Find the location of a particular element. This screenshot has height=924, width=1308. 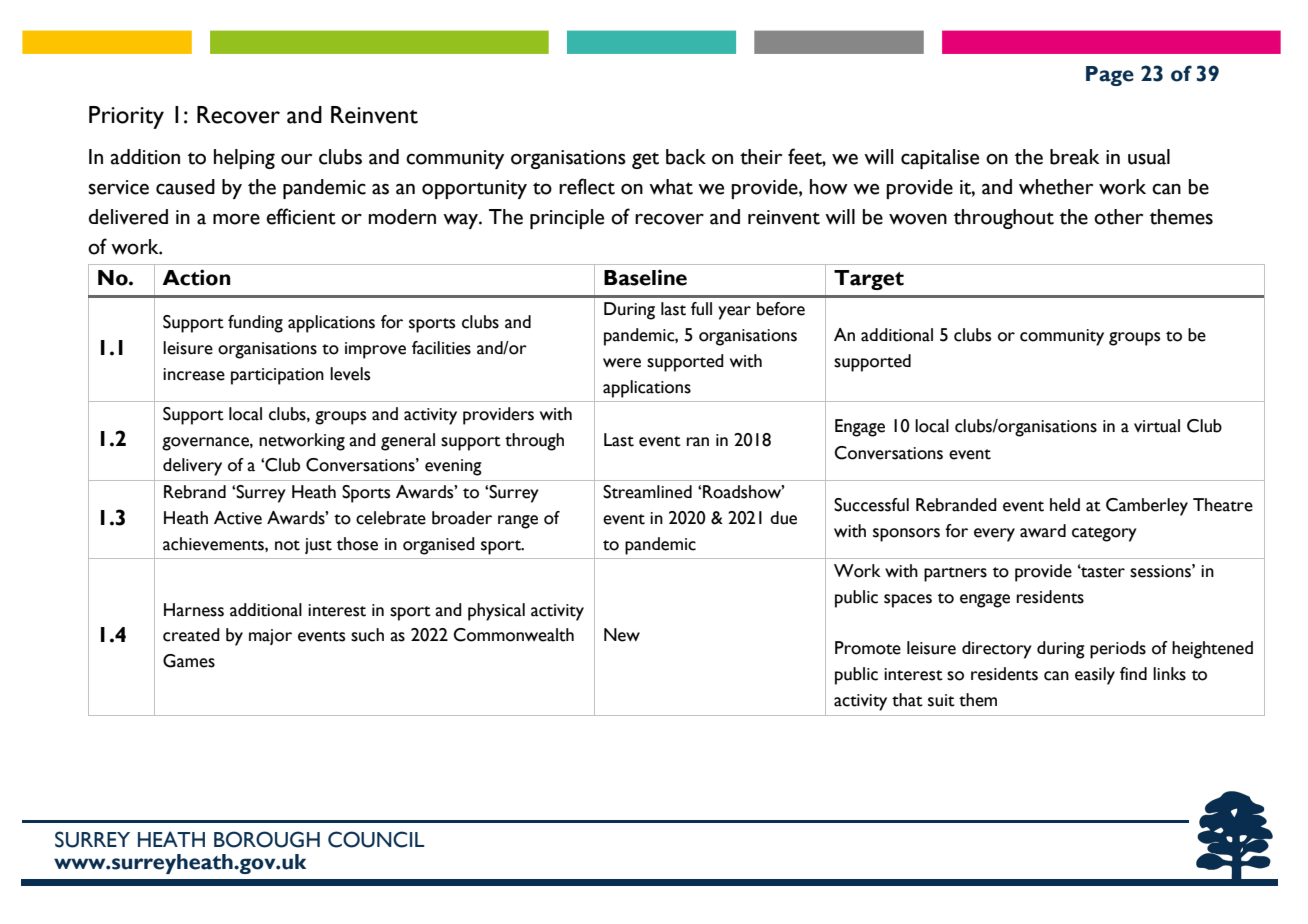

funding is located at coordinates (255, 324).
